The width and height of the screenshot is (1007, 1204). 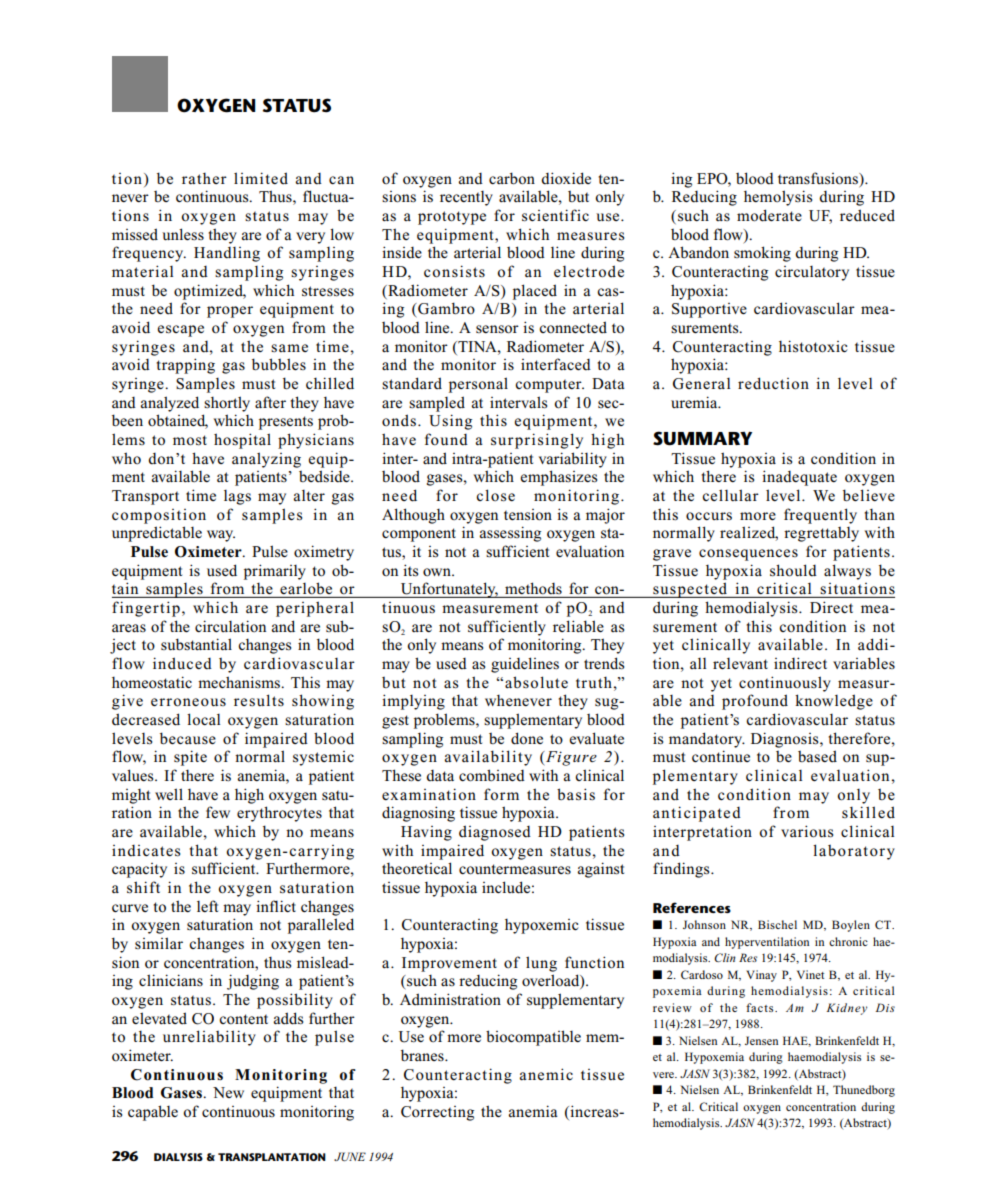 What do you see at coordinates (228, 1092) in the screenshot?
I see `New` at bounding box center [228, 1092].
